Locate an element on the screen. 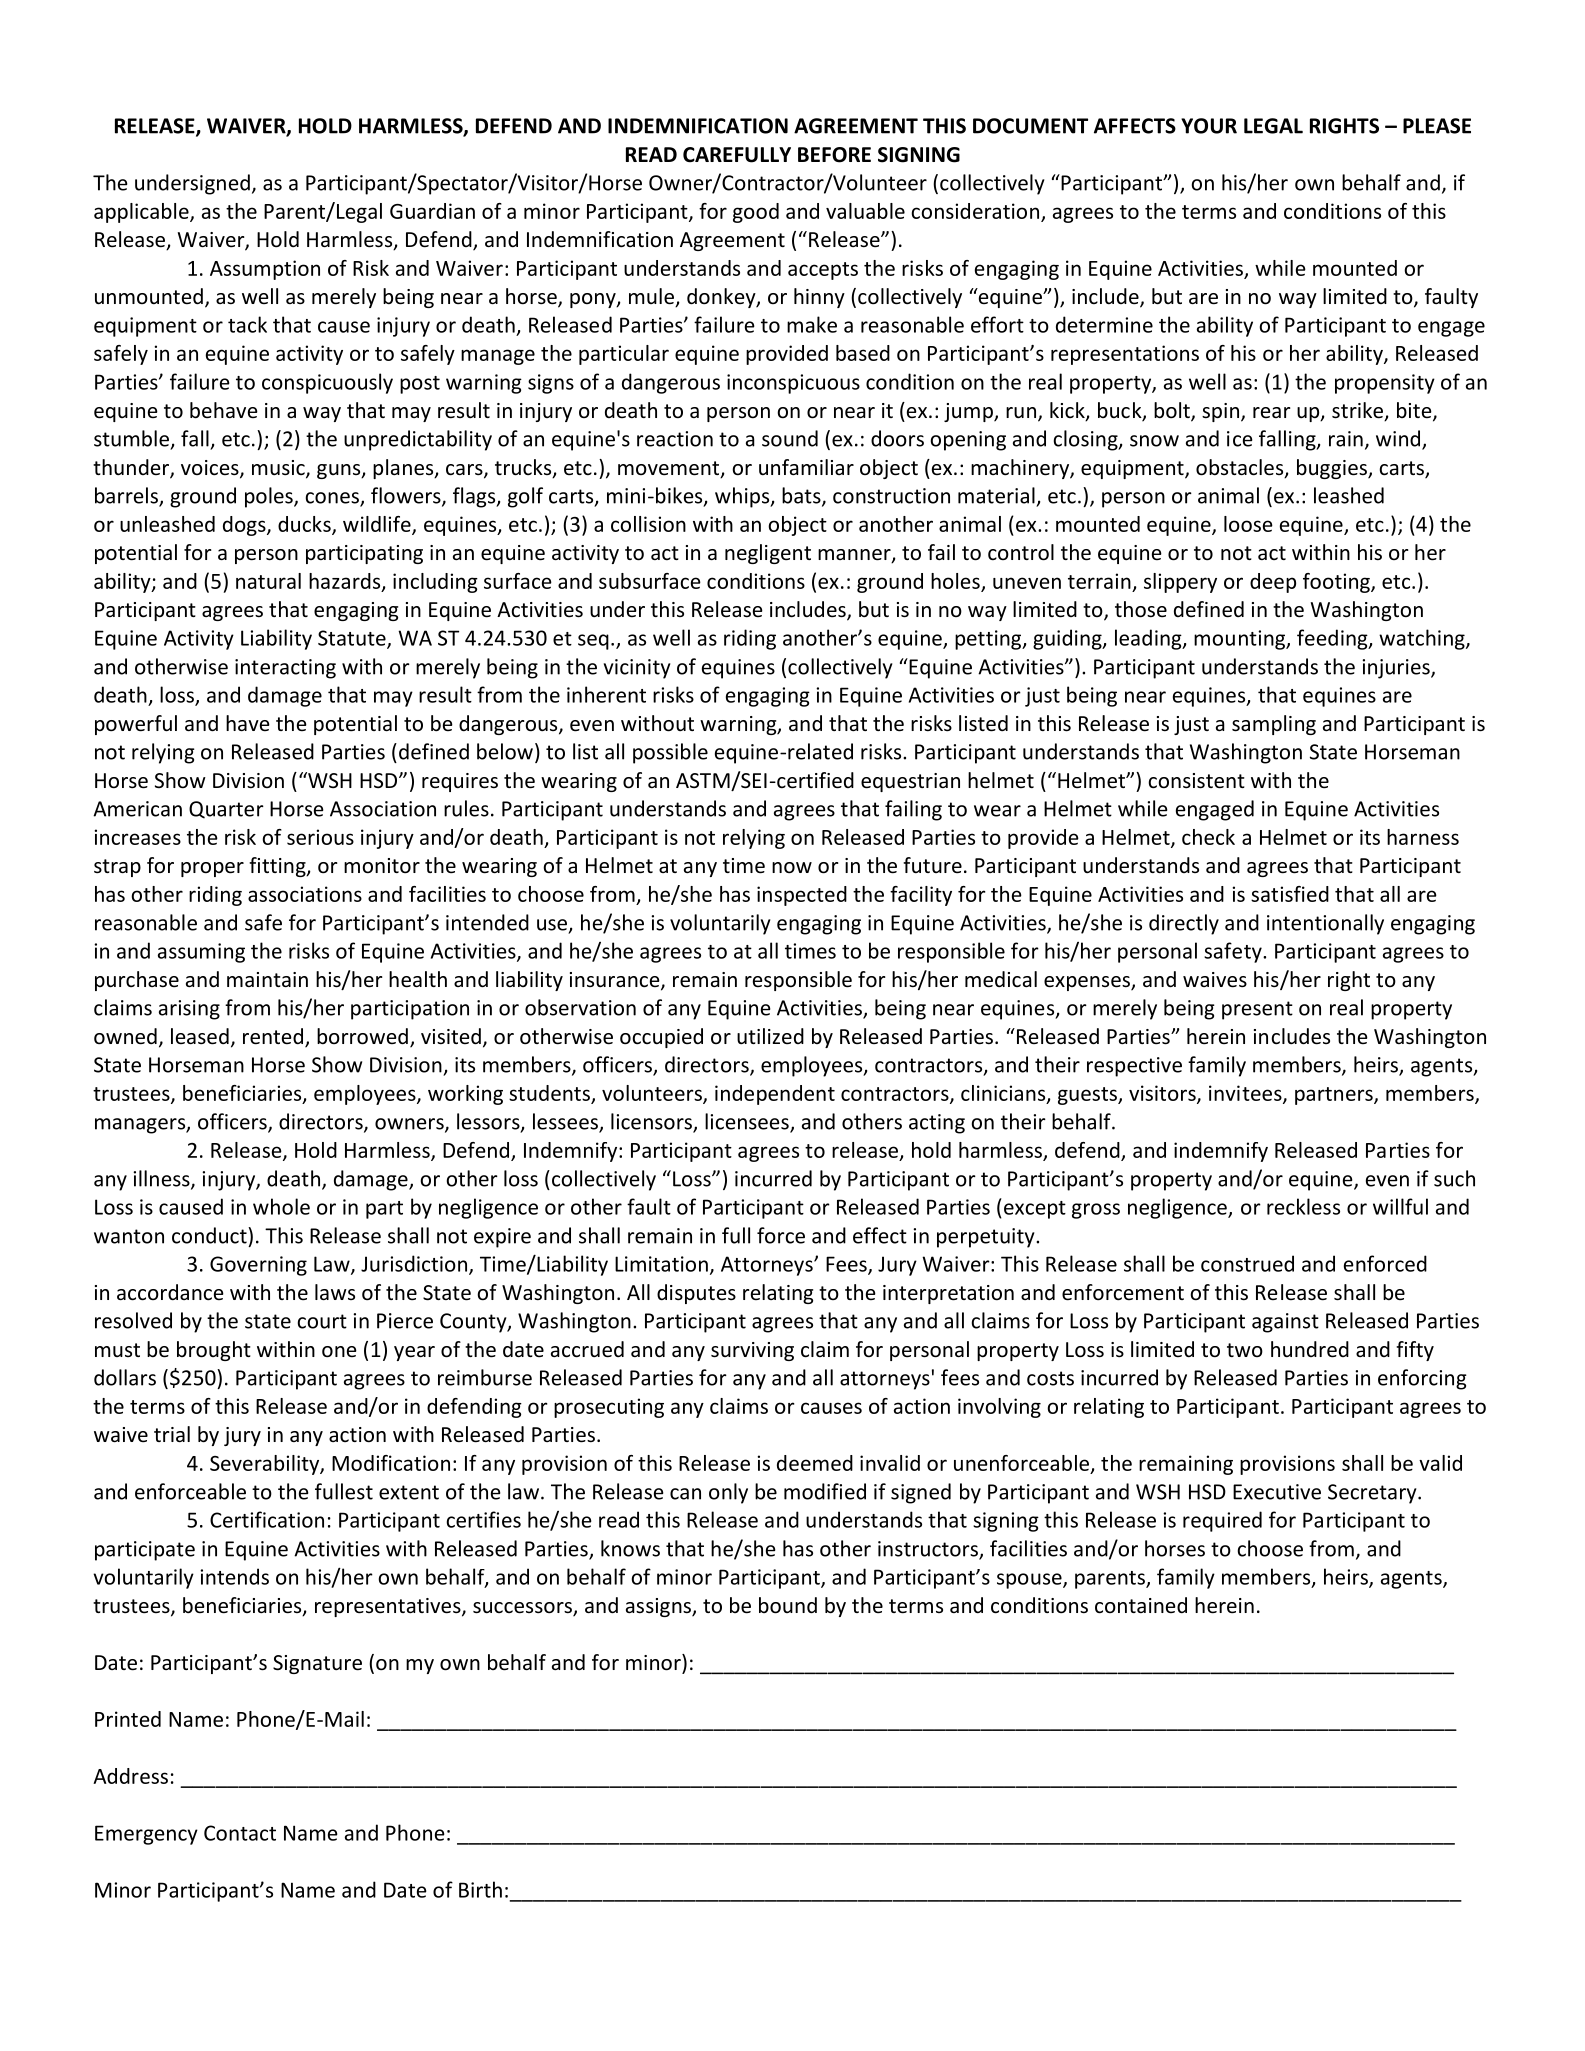  YOUR is located at coordinates (1209, 126).
